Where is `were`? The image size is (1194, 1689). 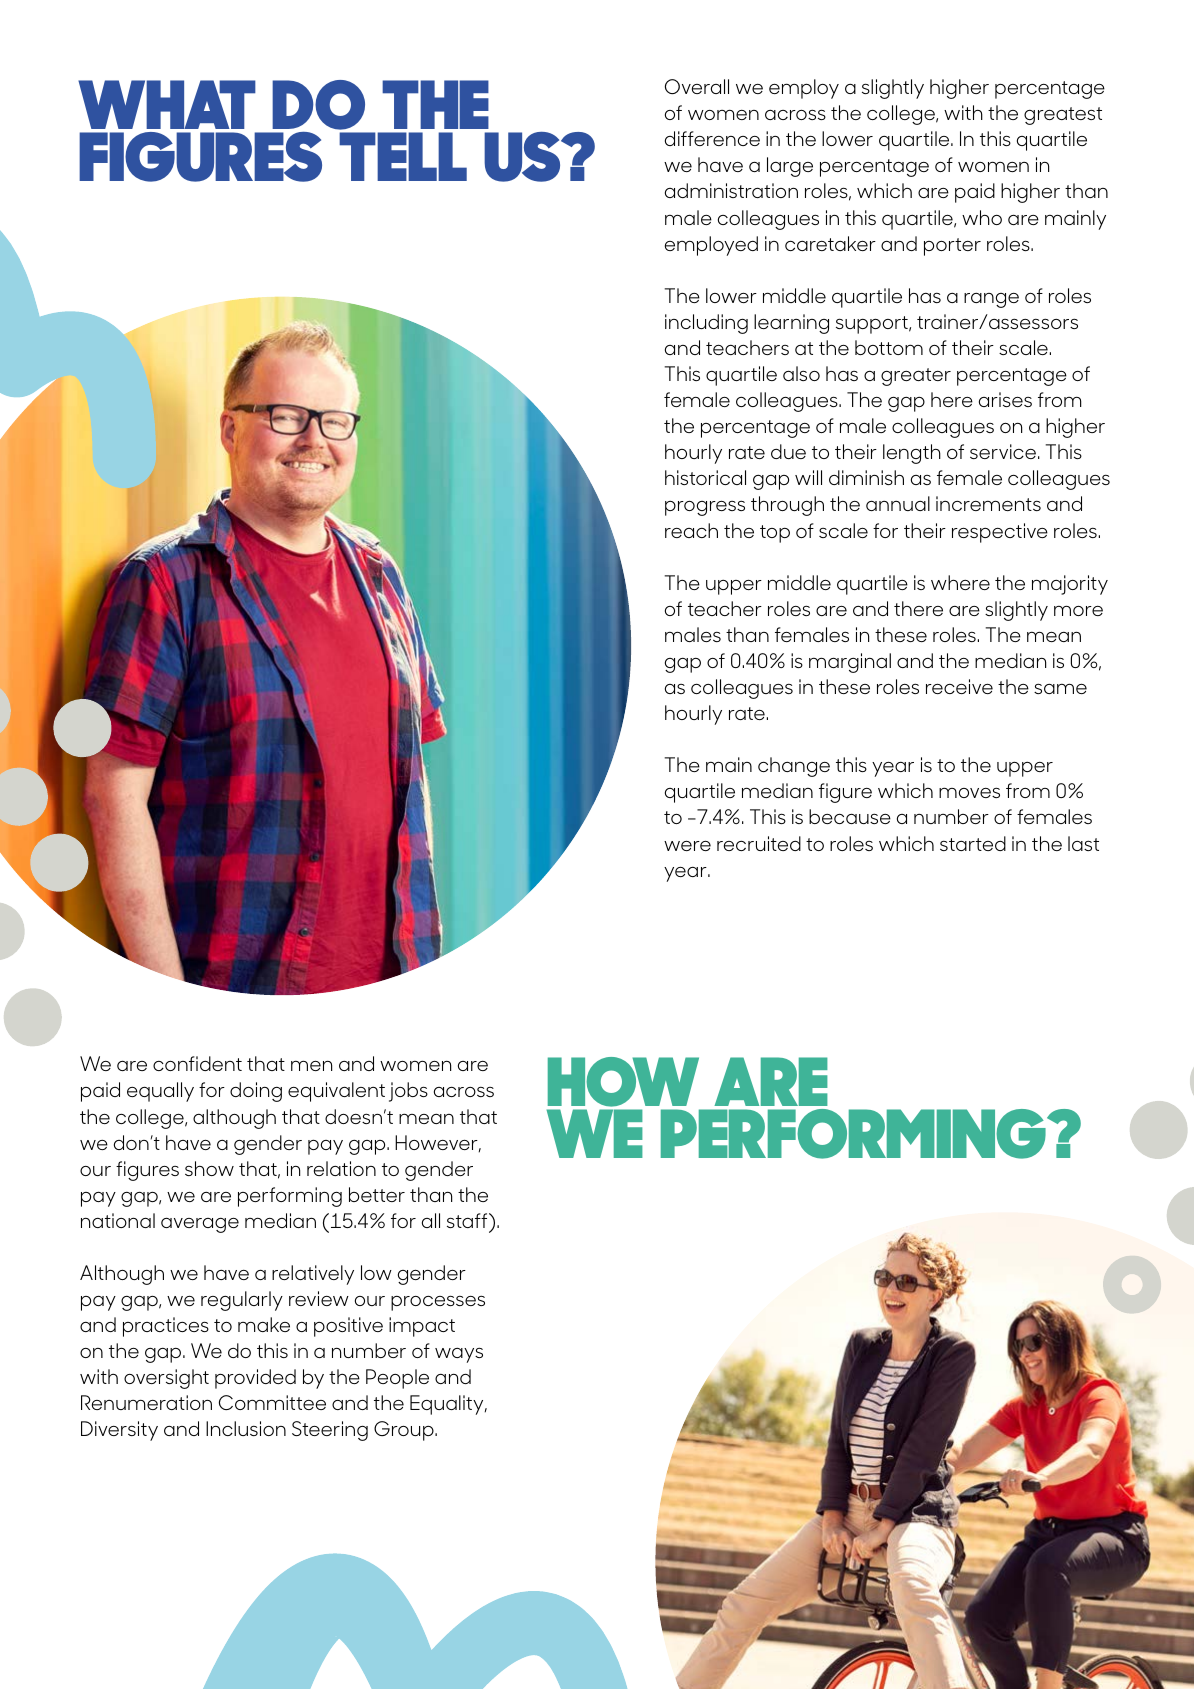 were is located at coordinates (687, 846).
